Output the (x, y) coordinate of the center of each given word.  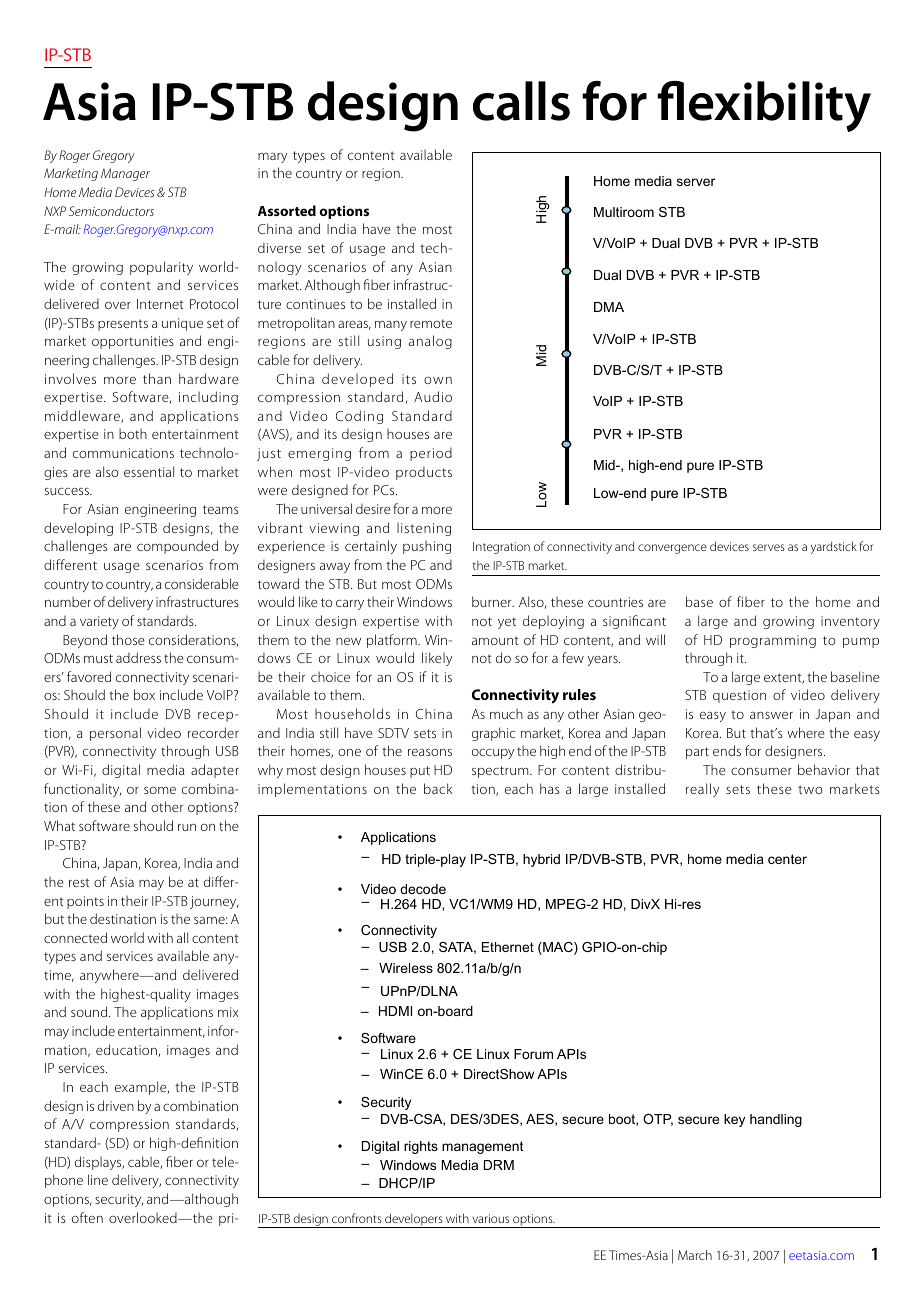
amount (495, 640)
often (87, 1217)
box (144, 694)
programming (773, 641)
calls (521, 101)
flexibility (764, 106)
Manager (125, 174)
